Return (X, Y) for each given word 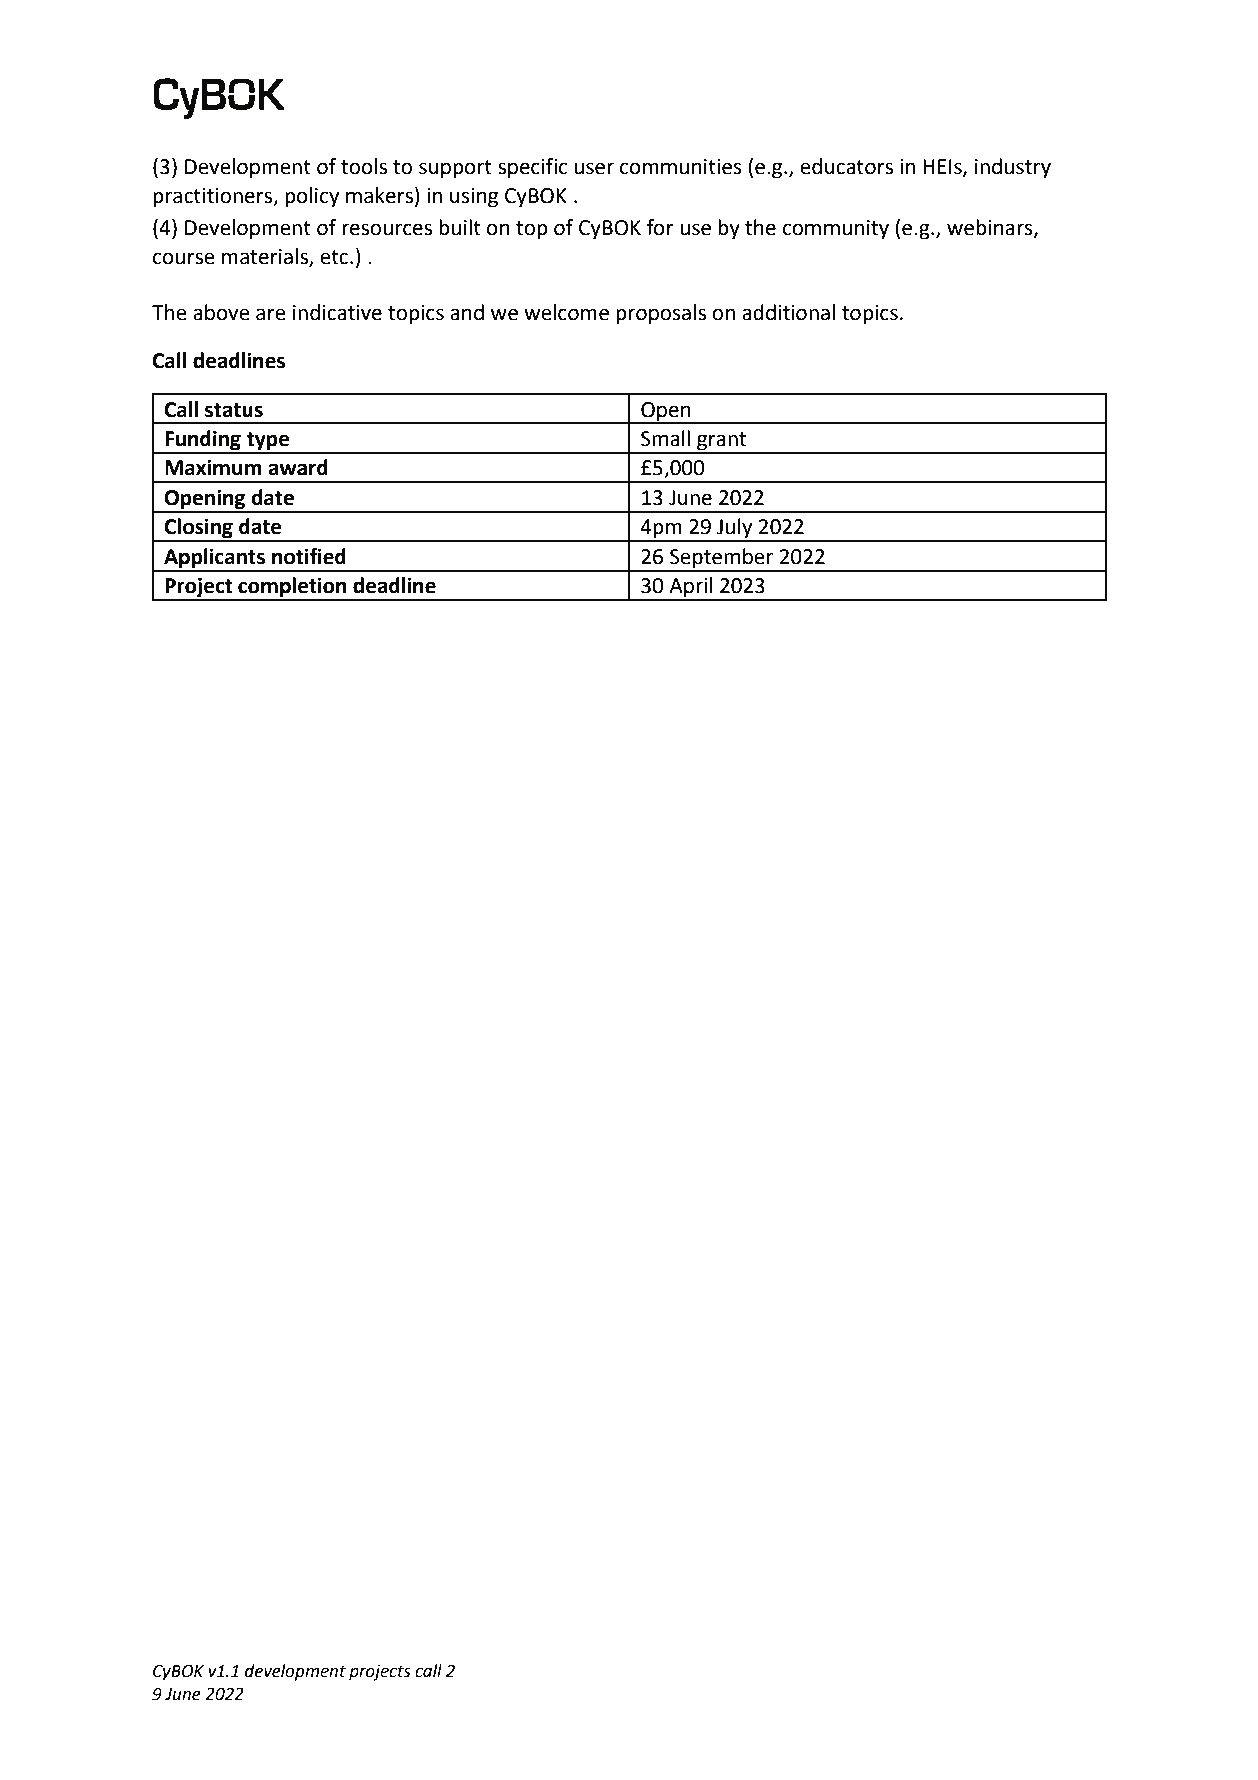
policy (312, 197)
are (271, 314)
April (691, 588)
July (735, 529)
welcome (566, 312)
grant (722, 442)
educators (846, 166)
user (594, 168)
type (268, 442)
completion (292, 588)
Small (665, 438)
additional (788, 312)
